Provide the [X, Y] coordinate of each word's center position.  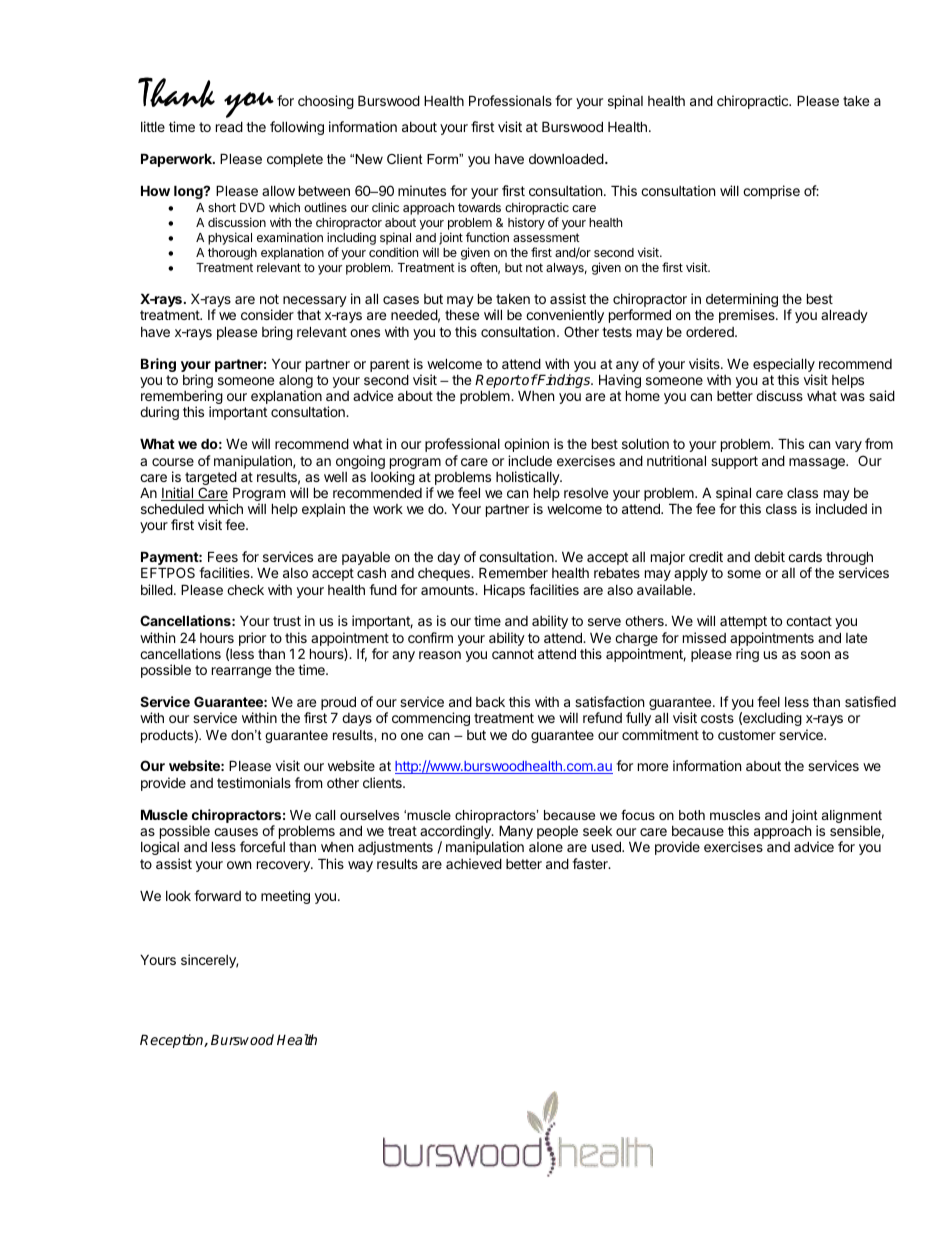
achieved [474, 863]
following [297, 128]
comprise [771, 192]
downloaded [566, 158]
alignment [852, 818]
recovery [284, 866]
